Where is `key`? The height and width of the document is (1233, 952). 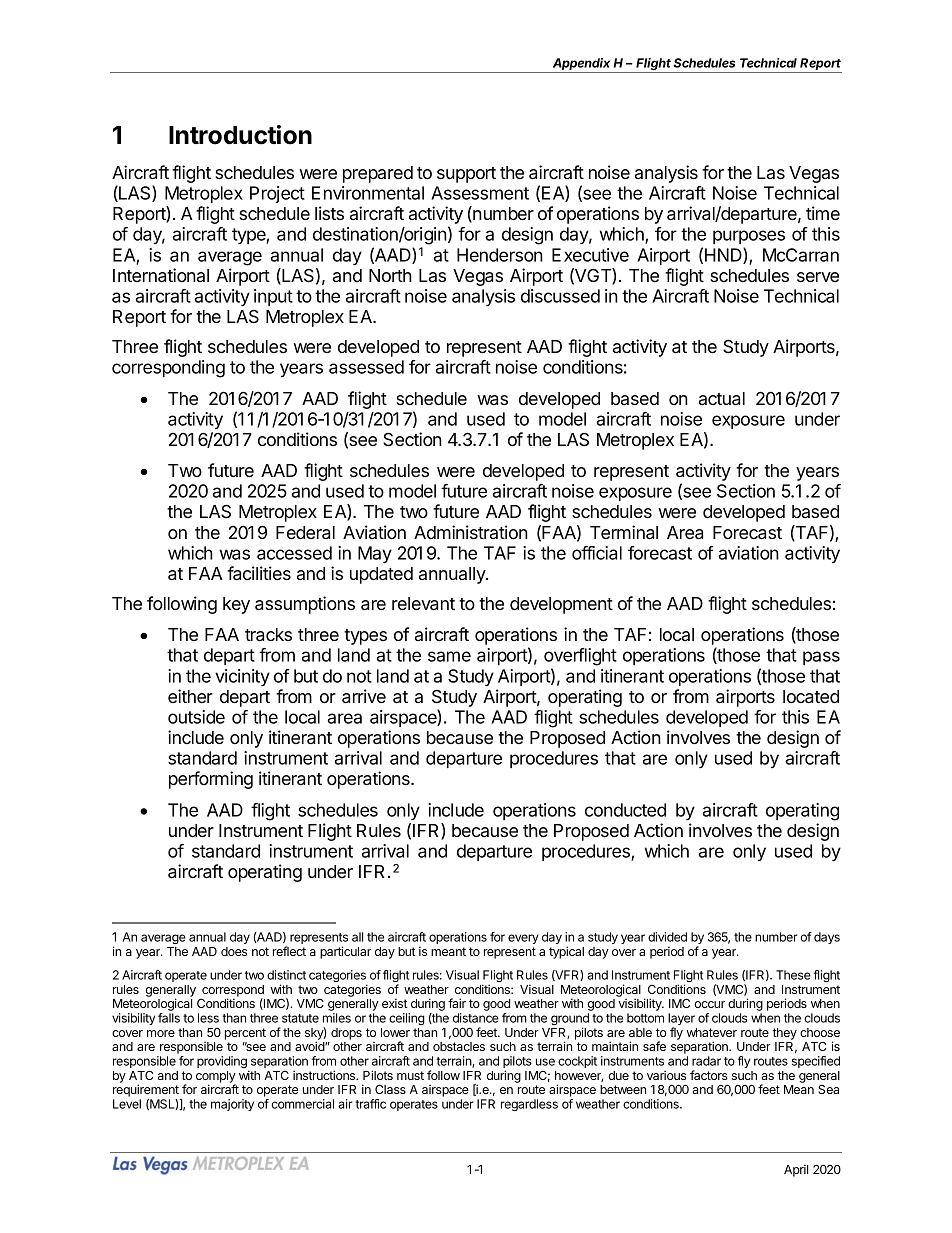 key is located at coordinates (236, 605).
